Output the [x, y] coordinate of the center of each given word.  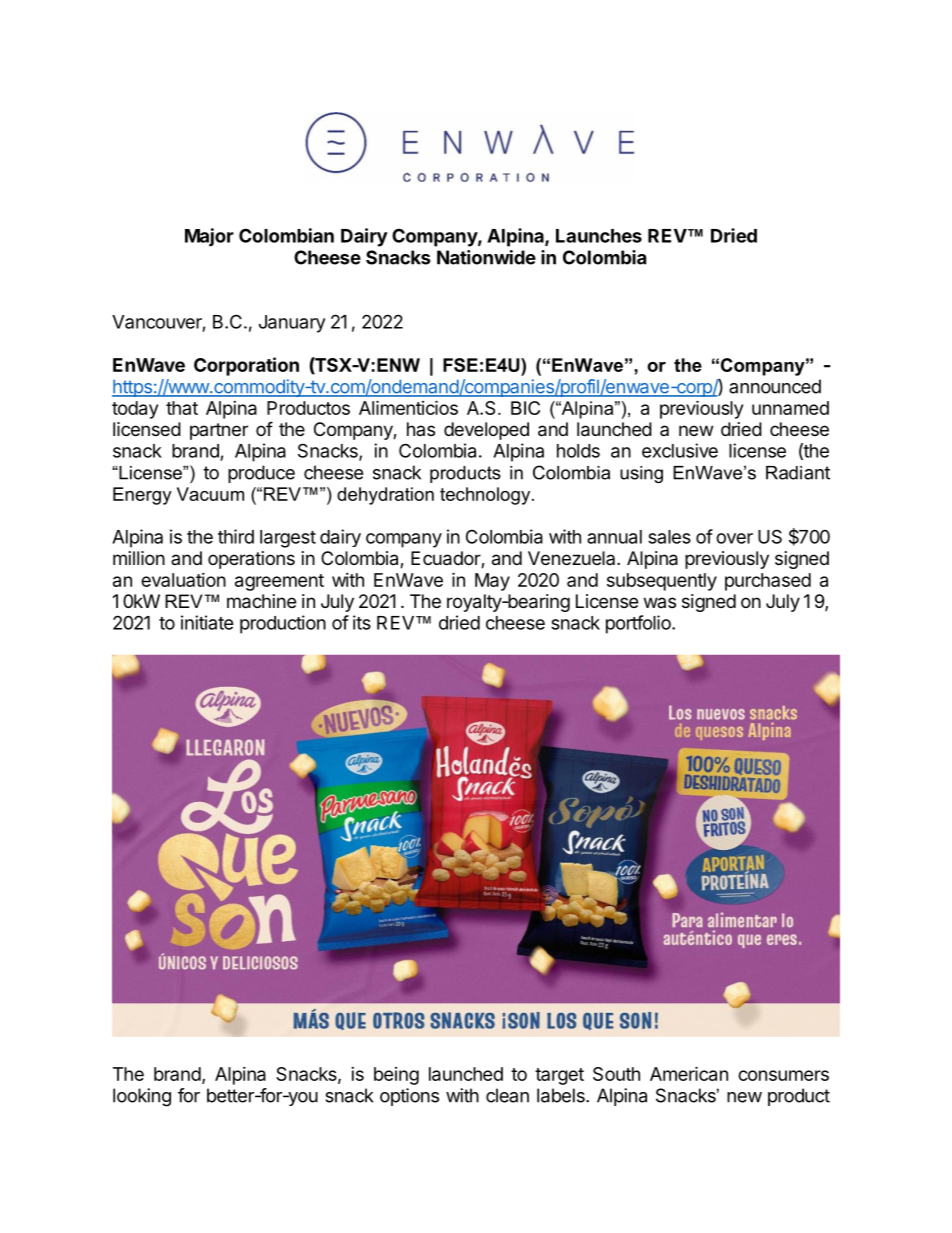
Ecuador [446, 559]
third [236, 536]
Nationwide [486, 257]
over [734, 538]
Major [209, 237]
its [362, 622]
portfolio [639, 624]
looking [142, 1097]
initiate [207, 622]
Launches [599, 236]
